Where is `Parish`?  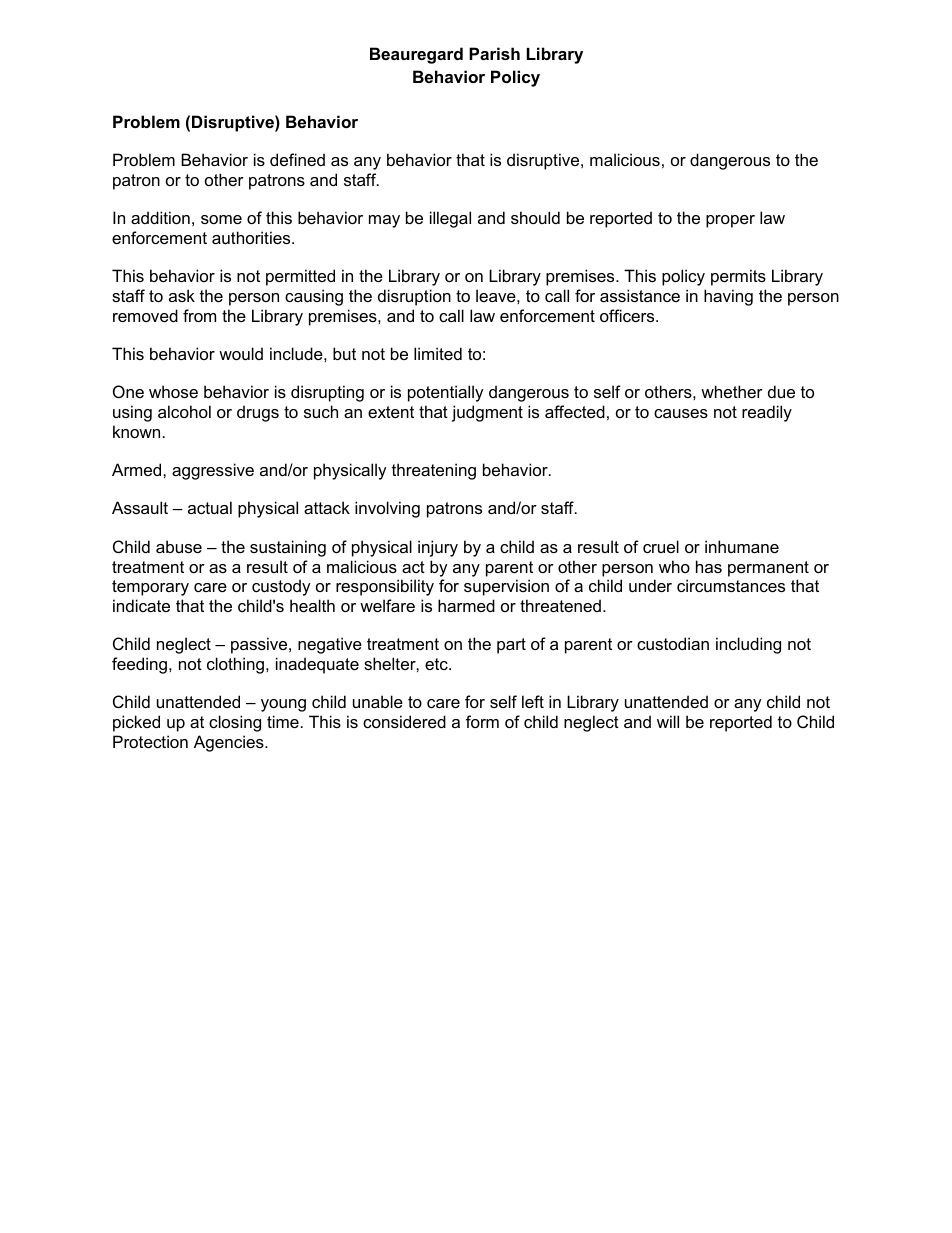 Parish is located at coordinates (494, 53).
